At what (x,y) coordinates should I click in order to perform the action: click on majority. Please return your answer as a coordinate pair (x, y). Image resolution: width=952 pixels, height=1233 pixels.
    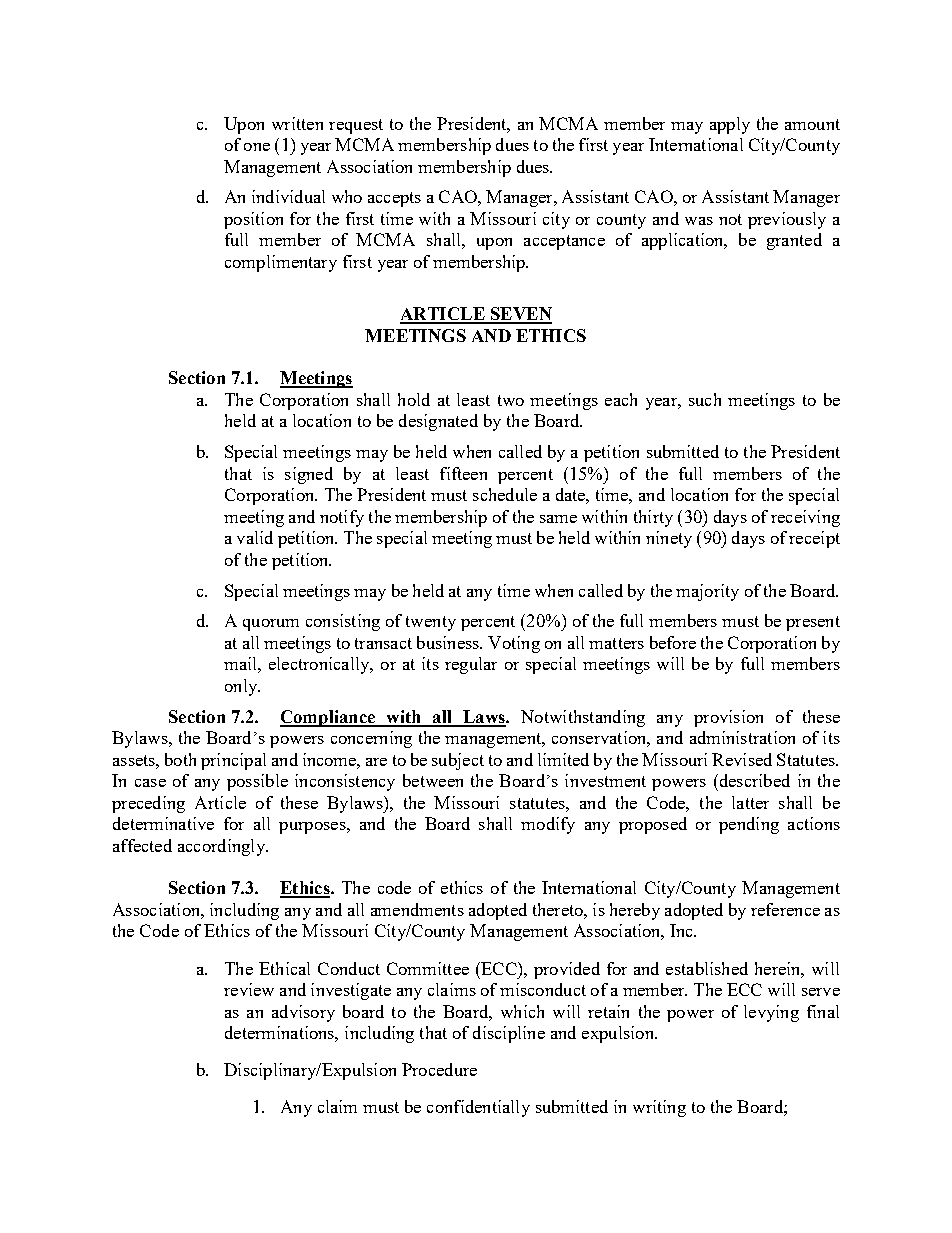
    Looking at the image, I should click on (707, 592).
